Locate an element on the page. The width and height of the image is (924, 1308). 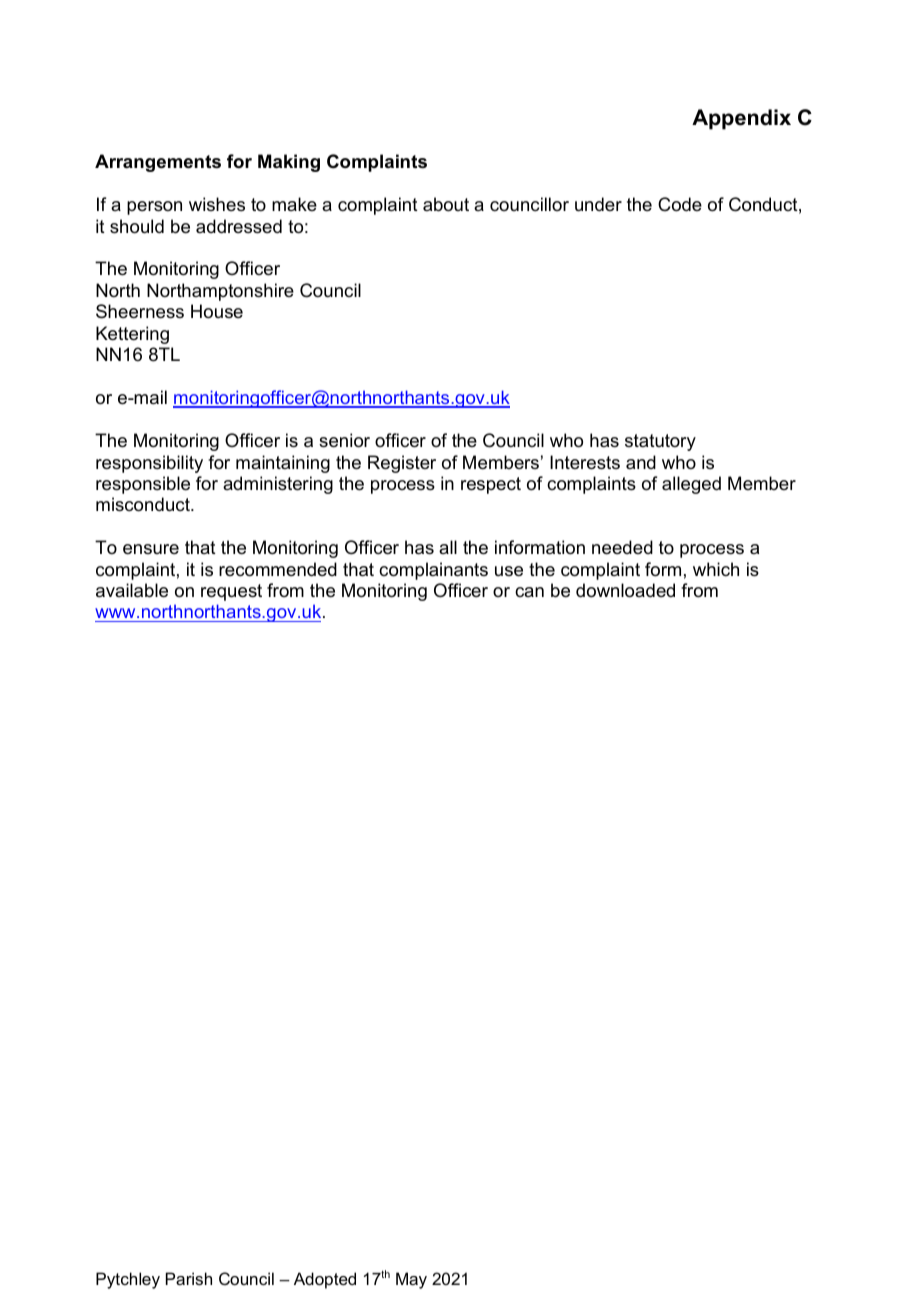
downloaded is located at coordinates (625, 590).
